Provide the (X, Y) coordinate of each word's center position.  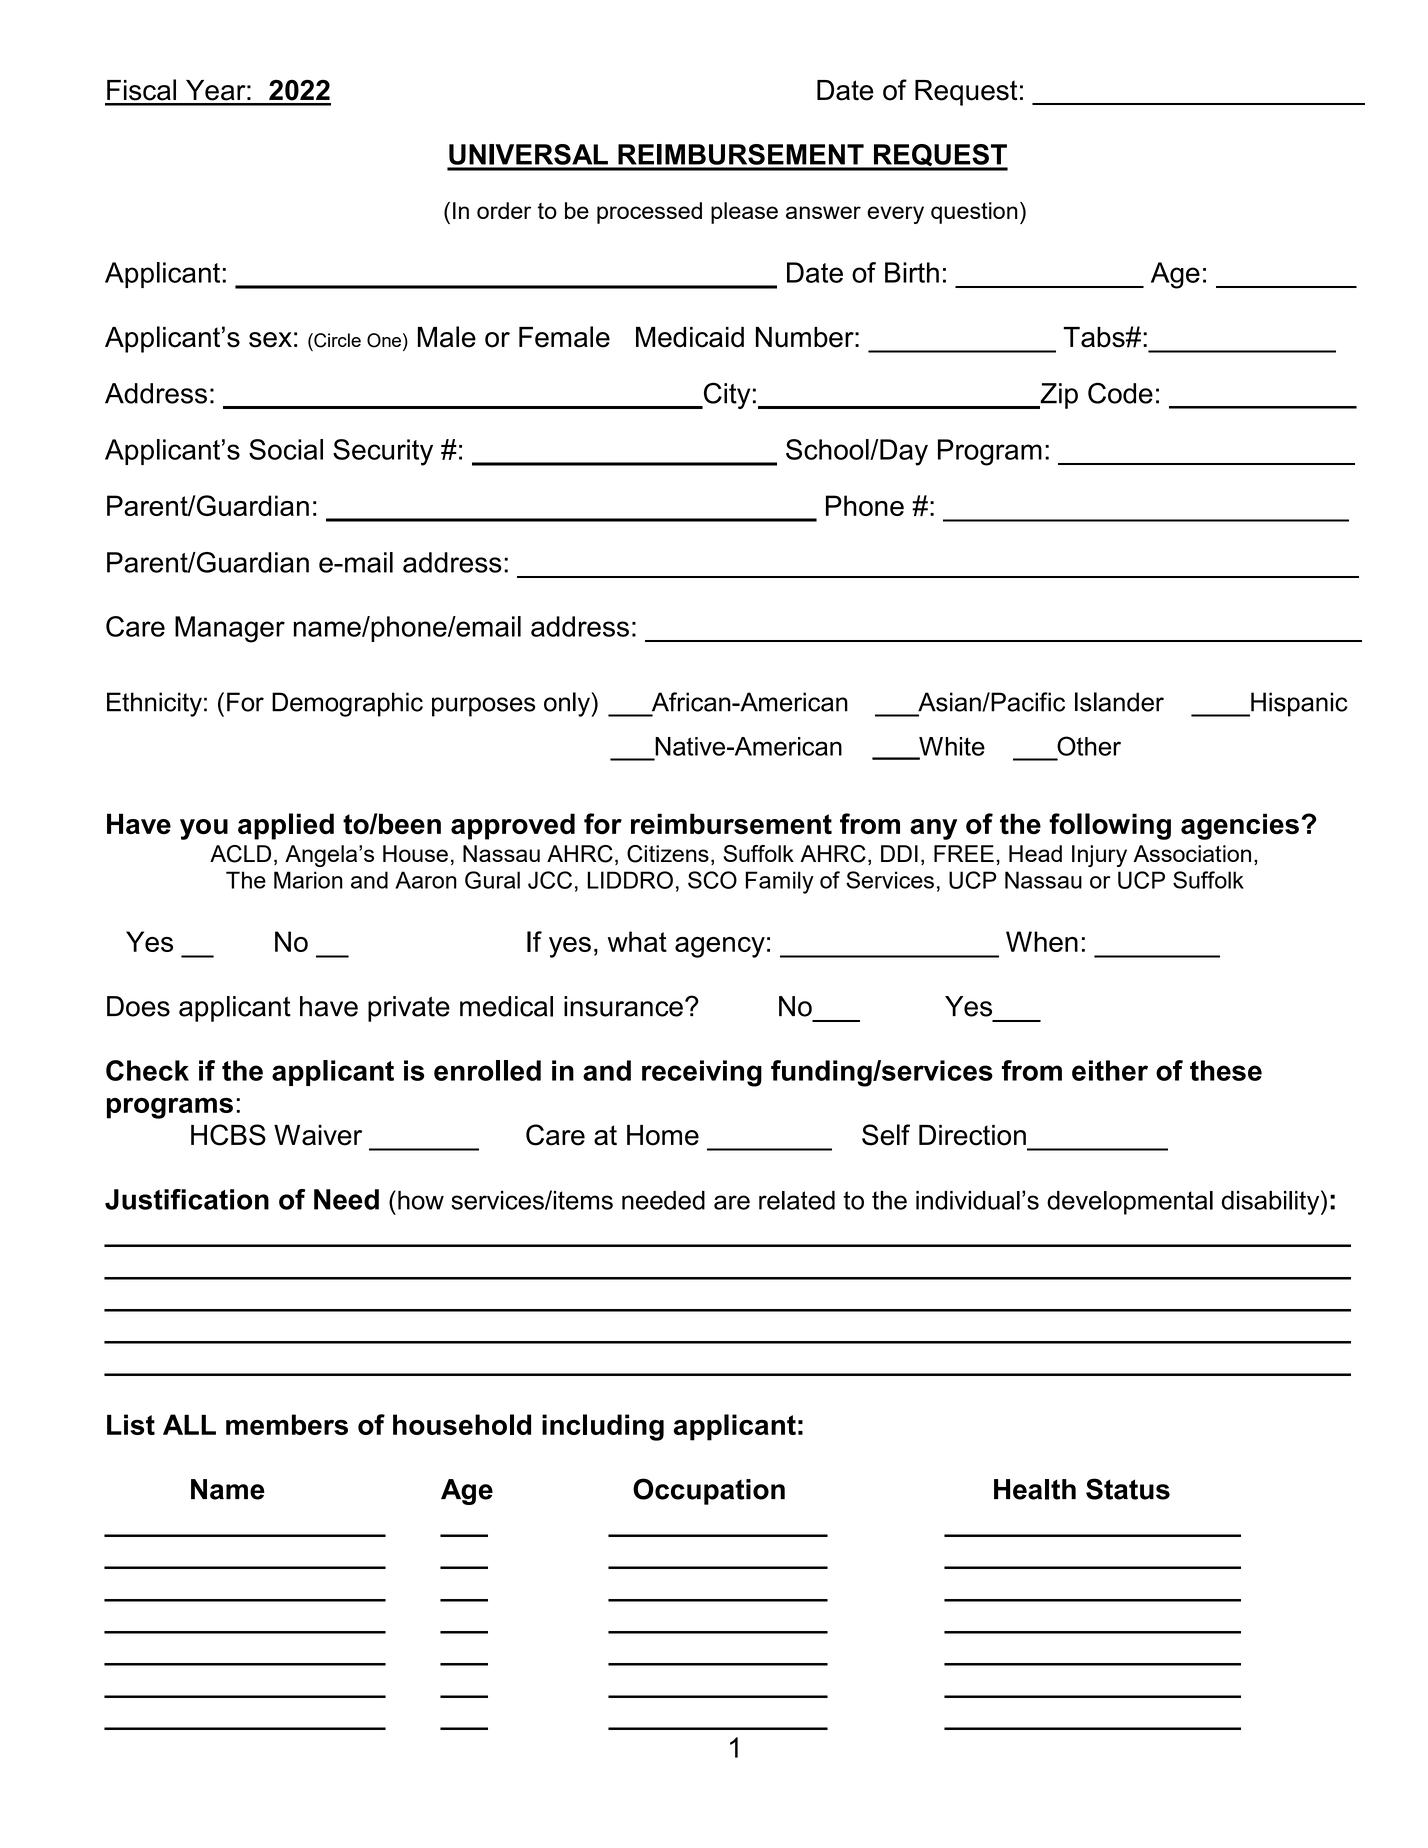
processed (649, 213)
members (287, 1424)
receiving (702, 1073)
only (568, 704)
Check (147, 1070)
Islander (1119, 702)
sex (270, 340)
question (974, 213)
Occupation (709, 1491)
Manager (230, 629)
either (1110, 1070)
